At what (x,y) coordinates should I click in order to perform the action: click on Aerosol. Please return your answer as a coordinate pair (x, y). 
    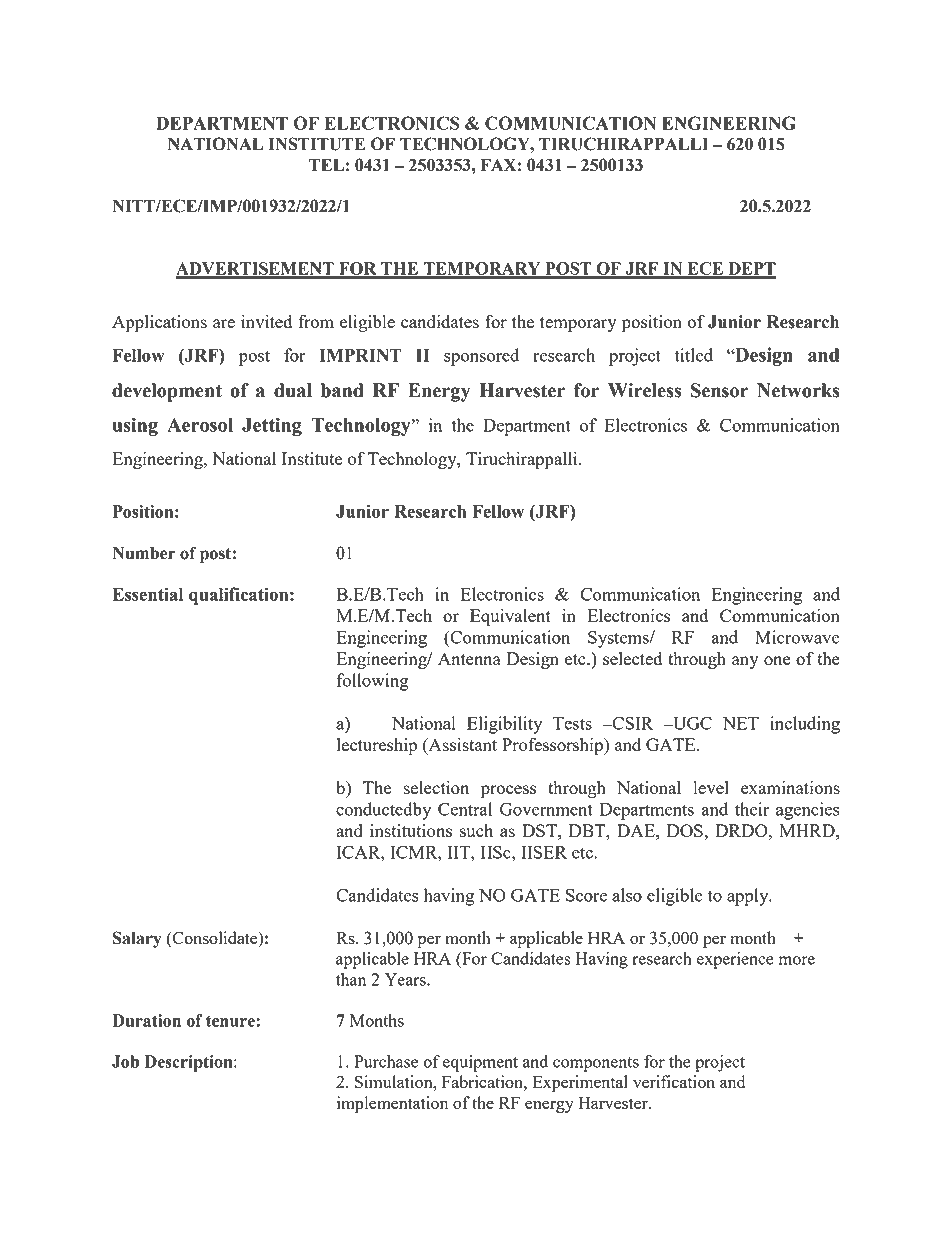
    Looking at the image, I should click on (200, 425).
